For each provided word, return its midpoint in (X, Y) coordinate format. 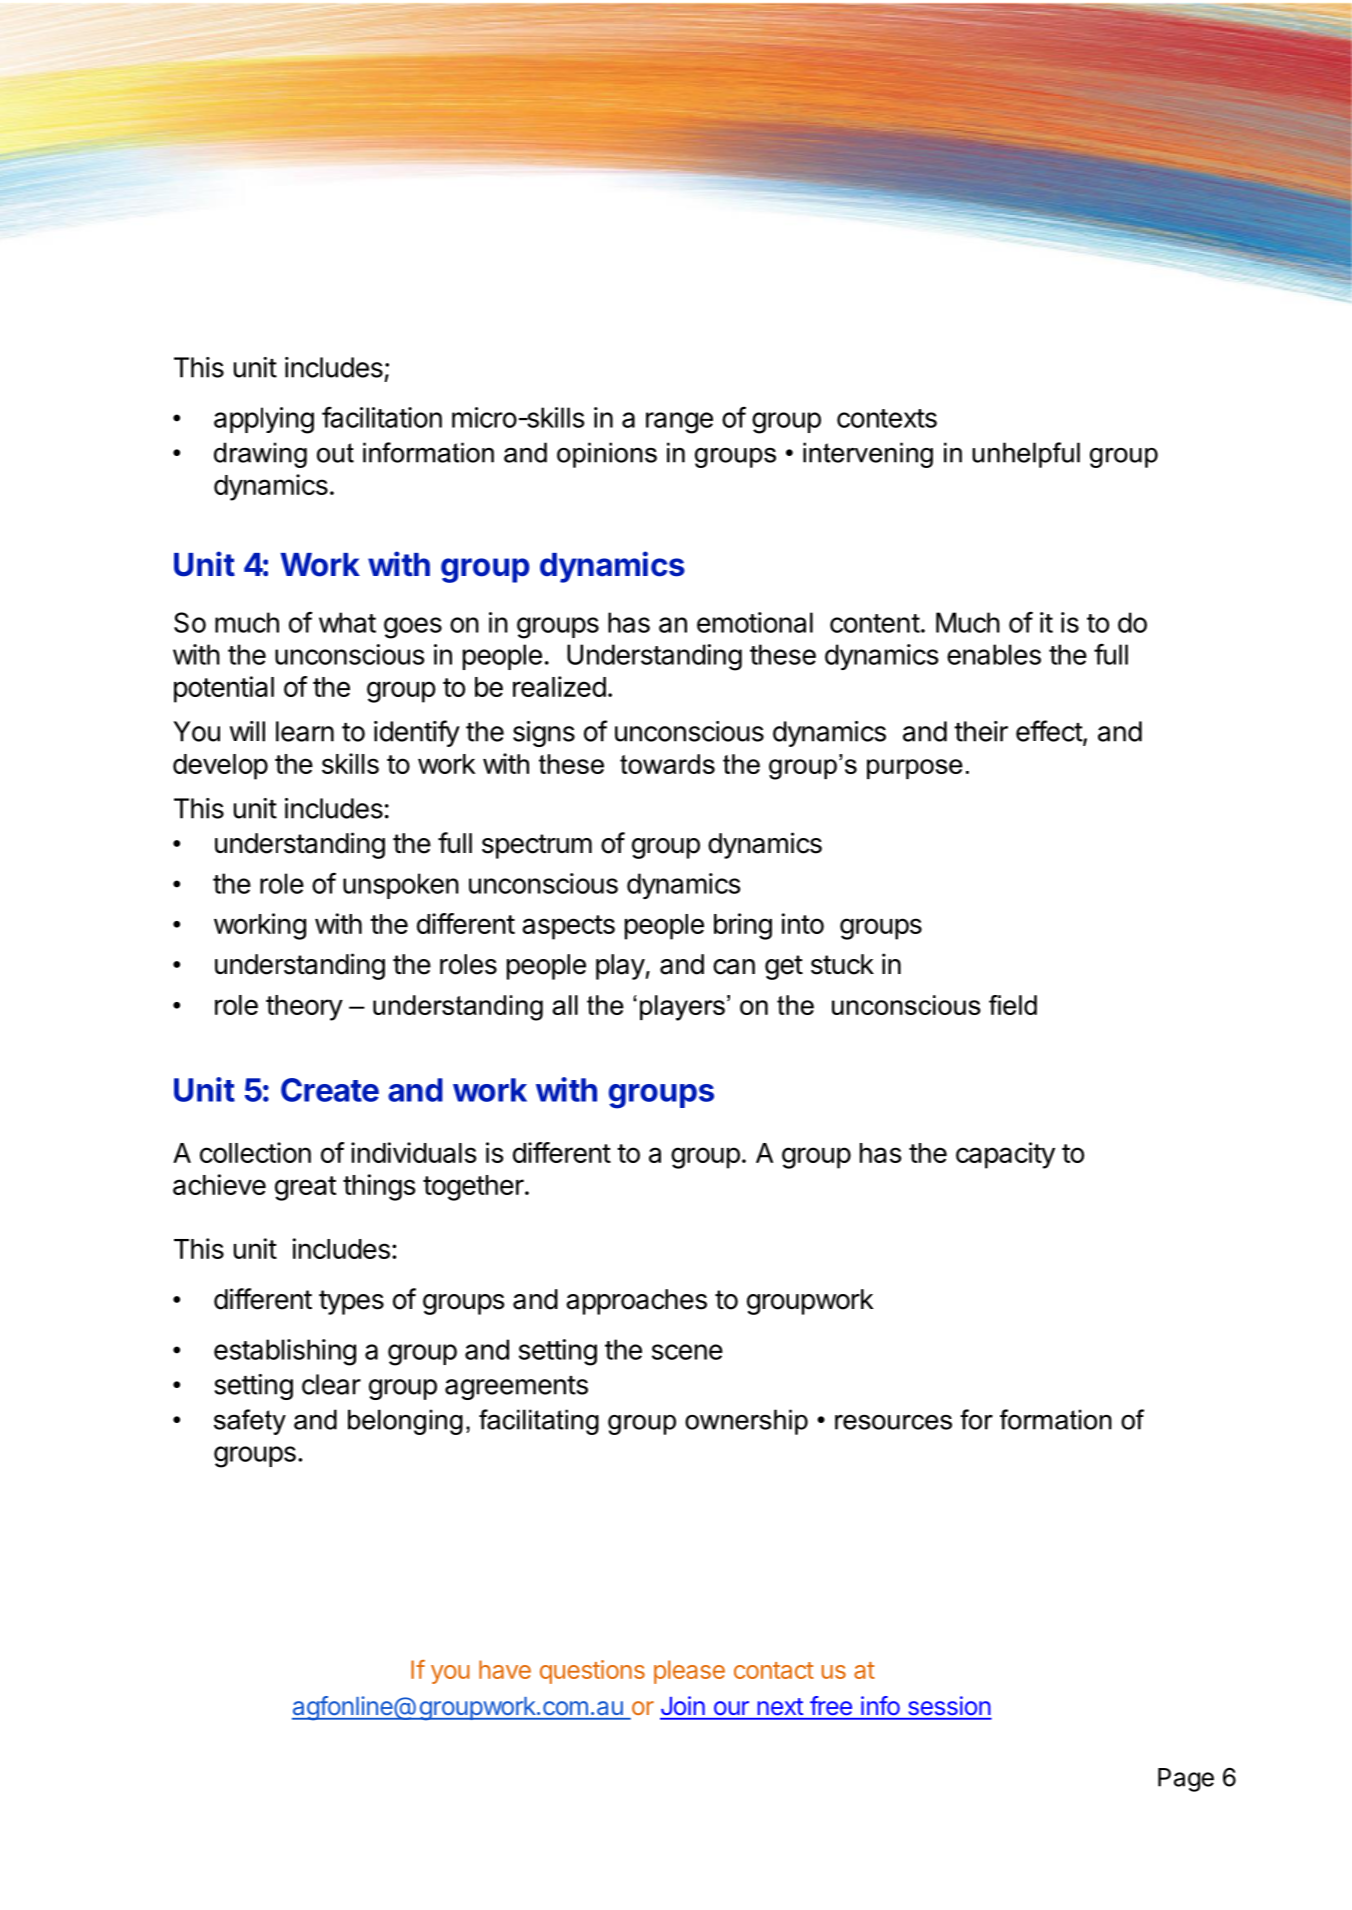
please (689, 1672)
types (351, 1302)
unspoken (401, 886)
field (1013, 1005)
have (505, 1669)
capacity (1005, 1155)
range (679, 423)
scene (687, 1352)
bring (743, 926)
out (335, 453)
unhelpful (1026, 455)
